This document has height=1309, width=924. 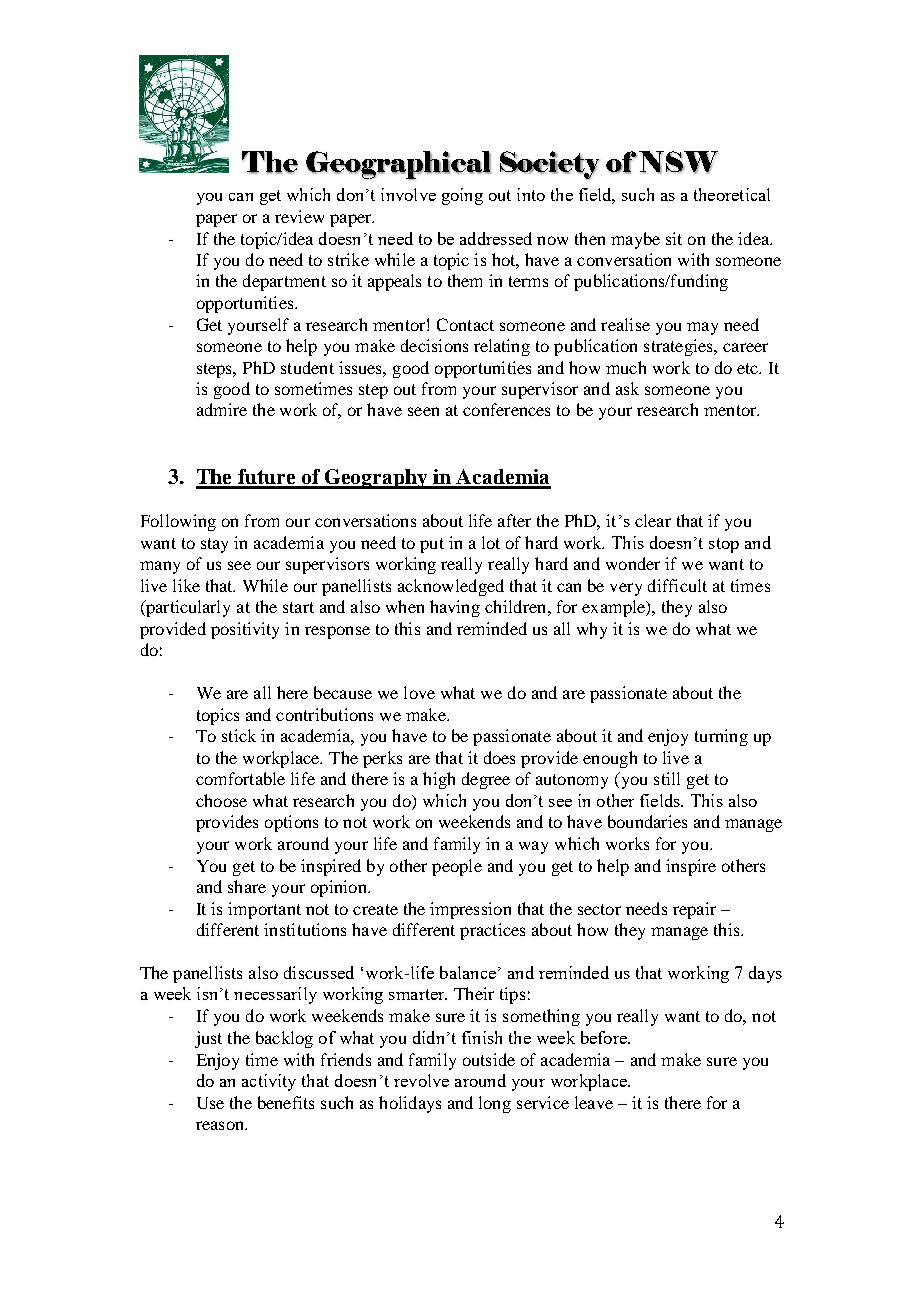 I want to click on NSW, so click(x=677, y=162).
